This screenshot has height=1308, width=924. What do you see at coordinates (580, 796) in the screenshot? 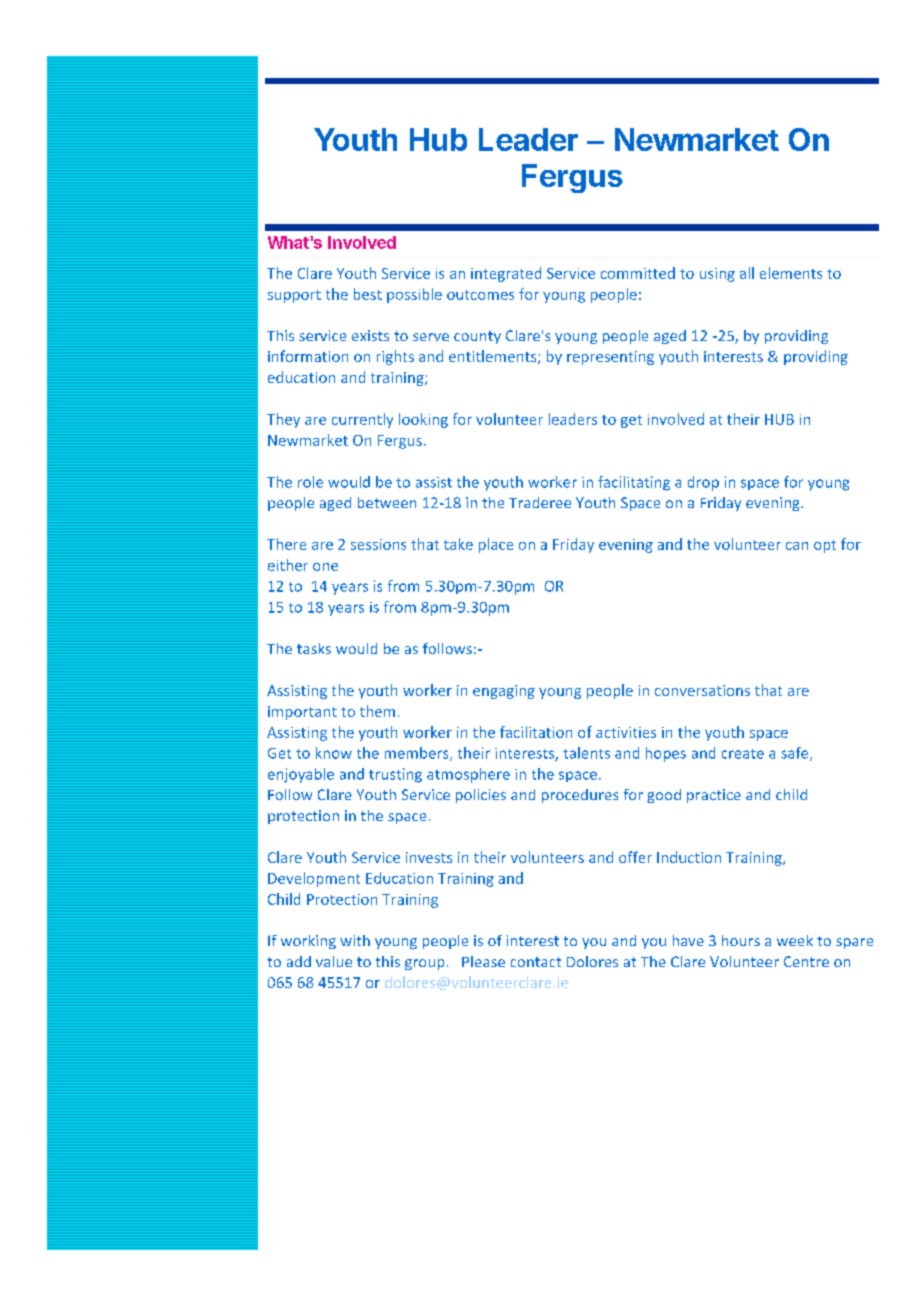
I see `procedures` at bounding box center [580, 796].
